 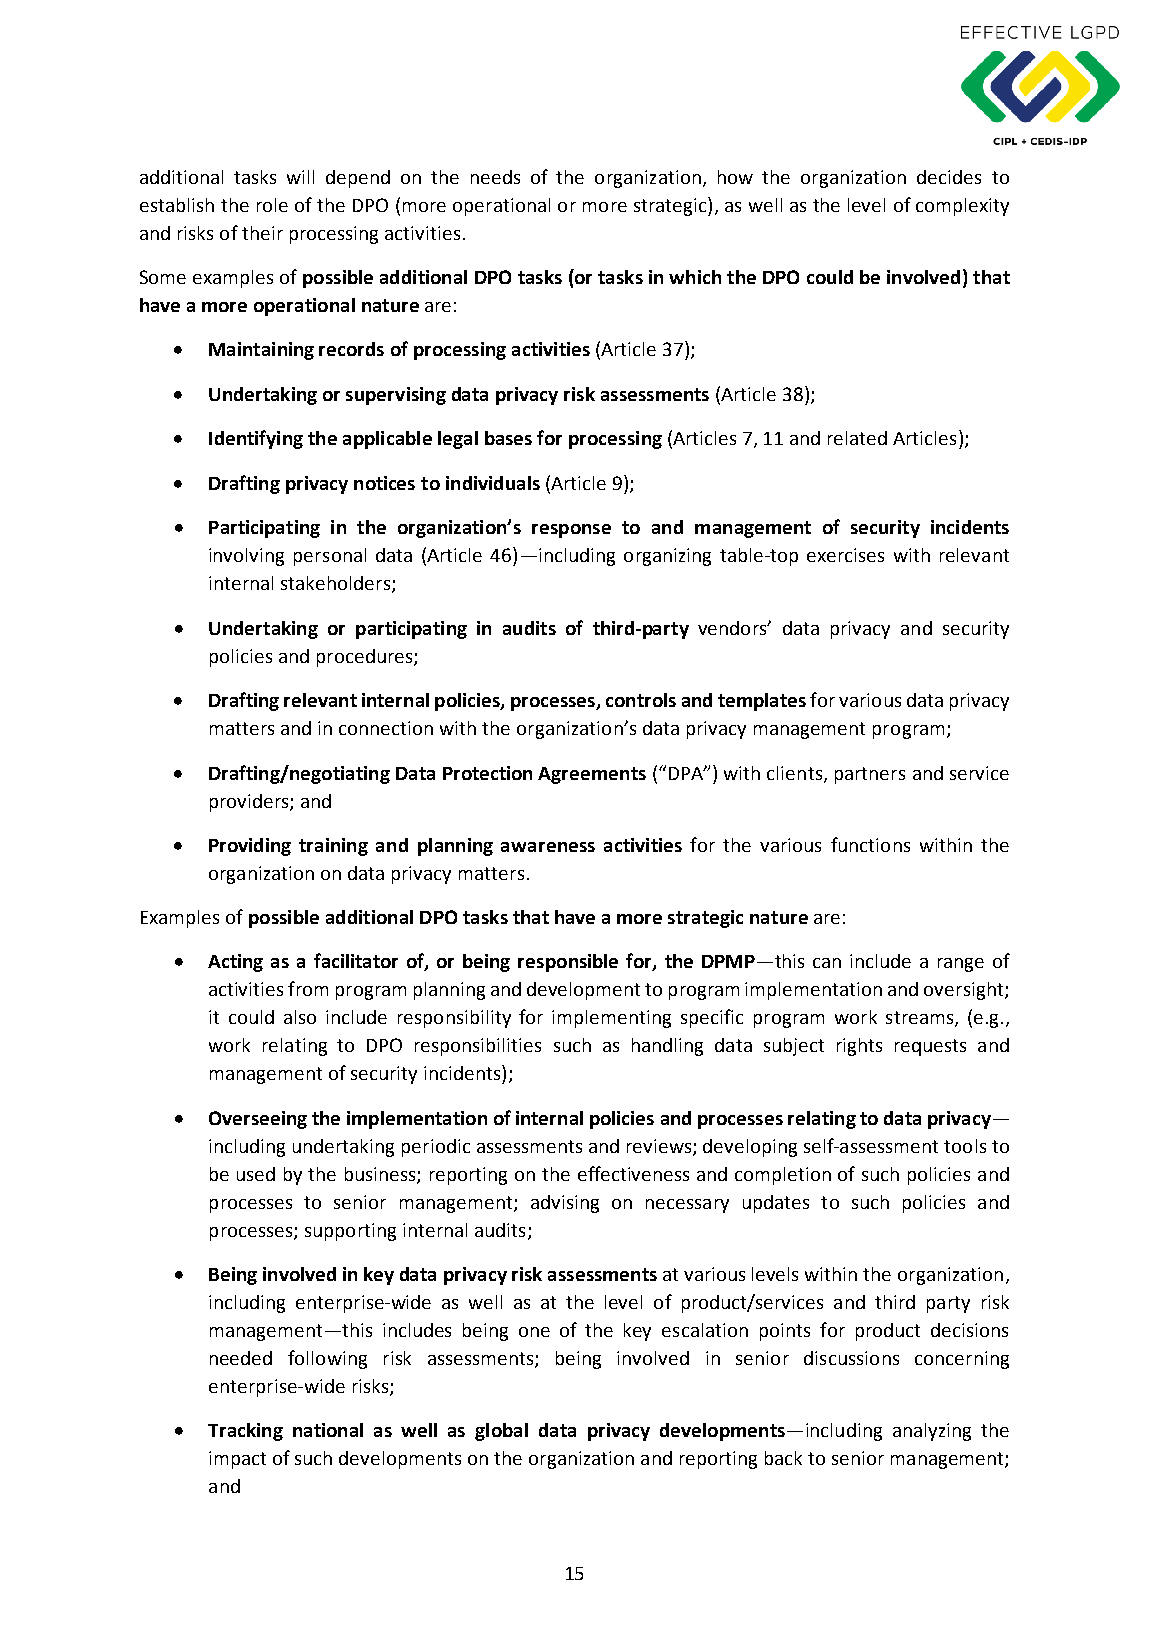 What do you see at coordinates (845, 555) in the document?
I see `exercises` at bounding box center [845, 555].
